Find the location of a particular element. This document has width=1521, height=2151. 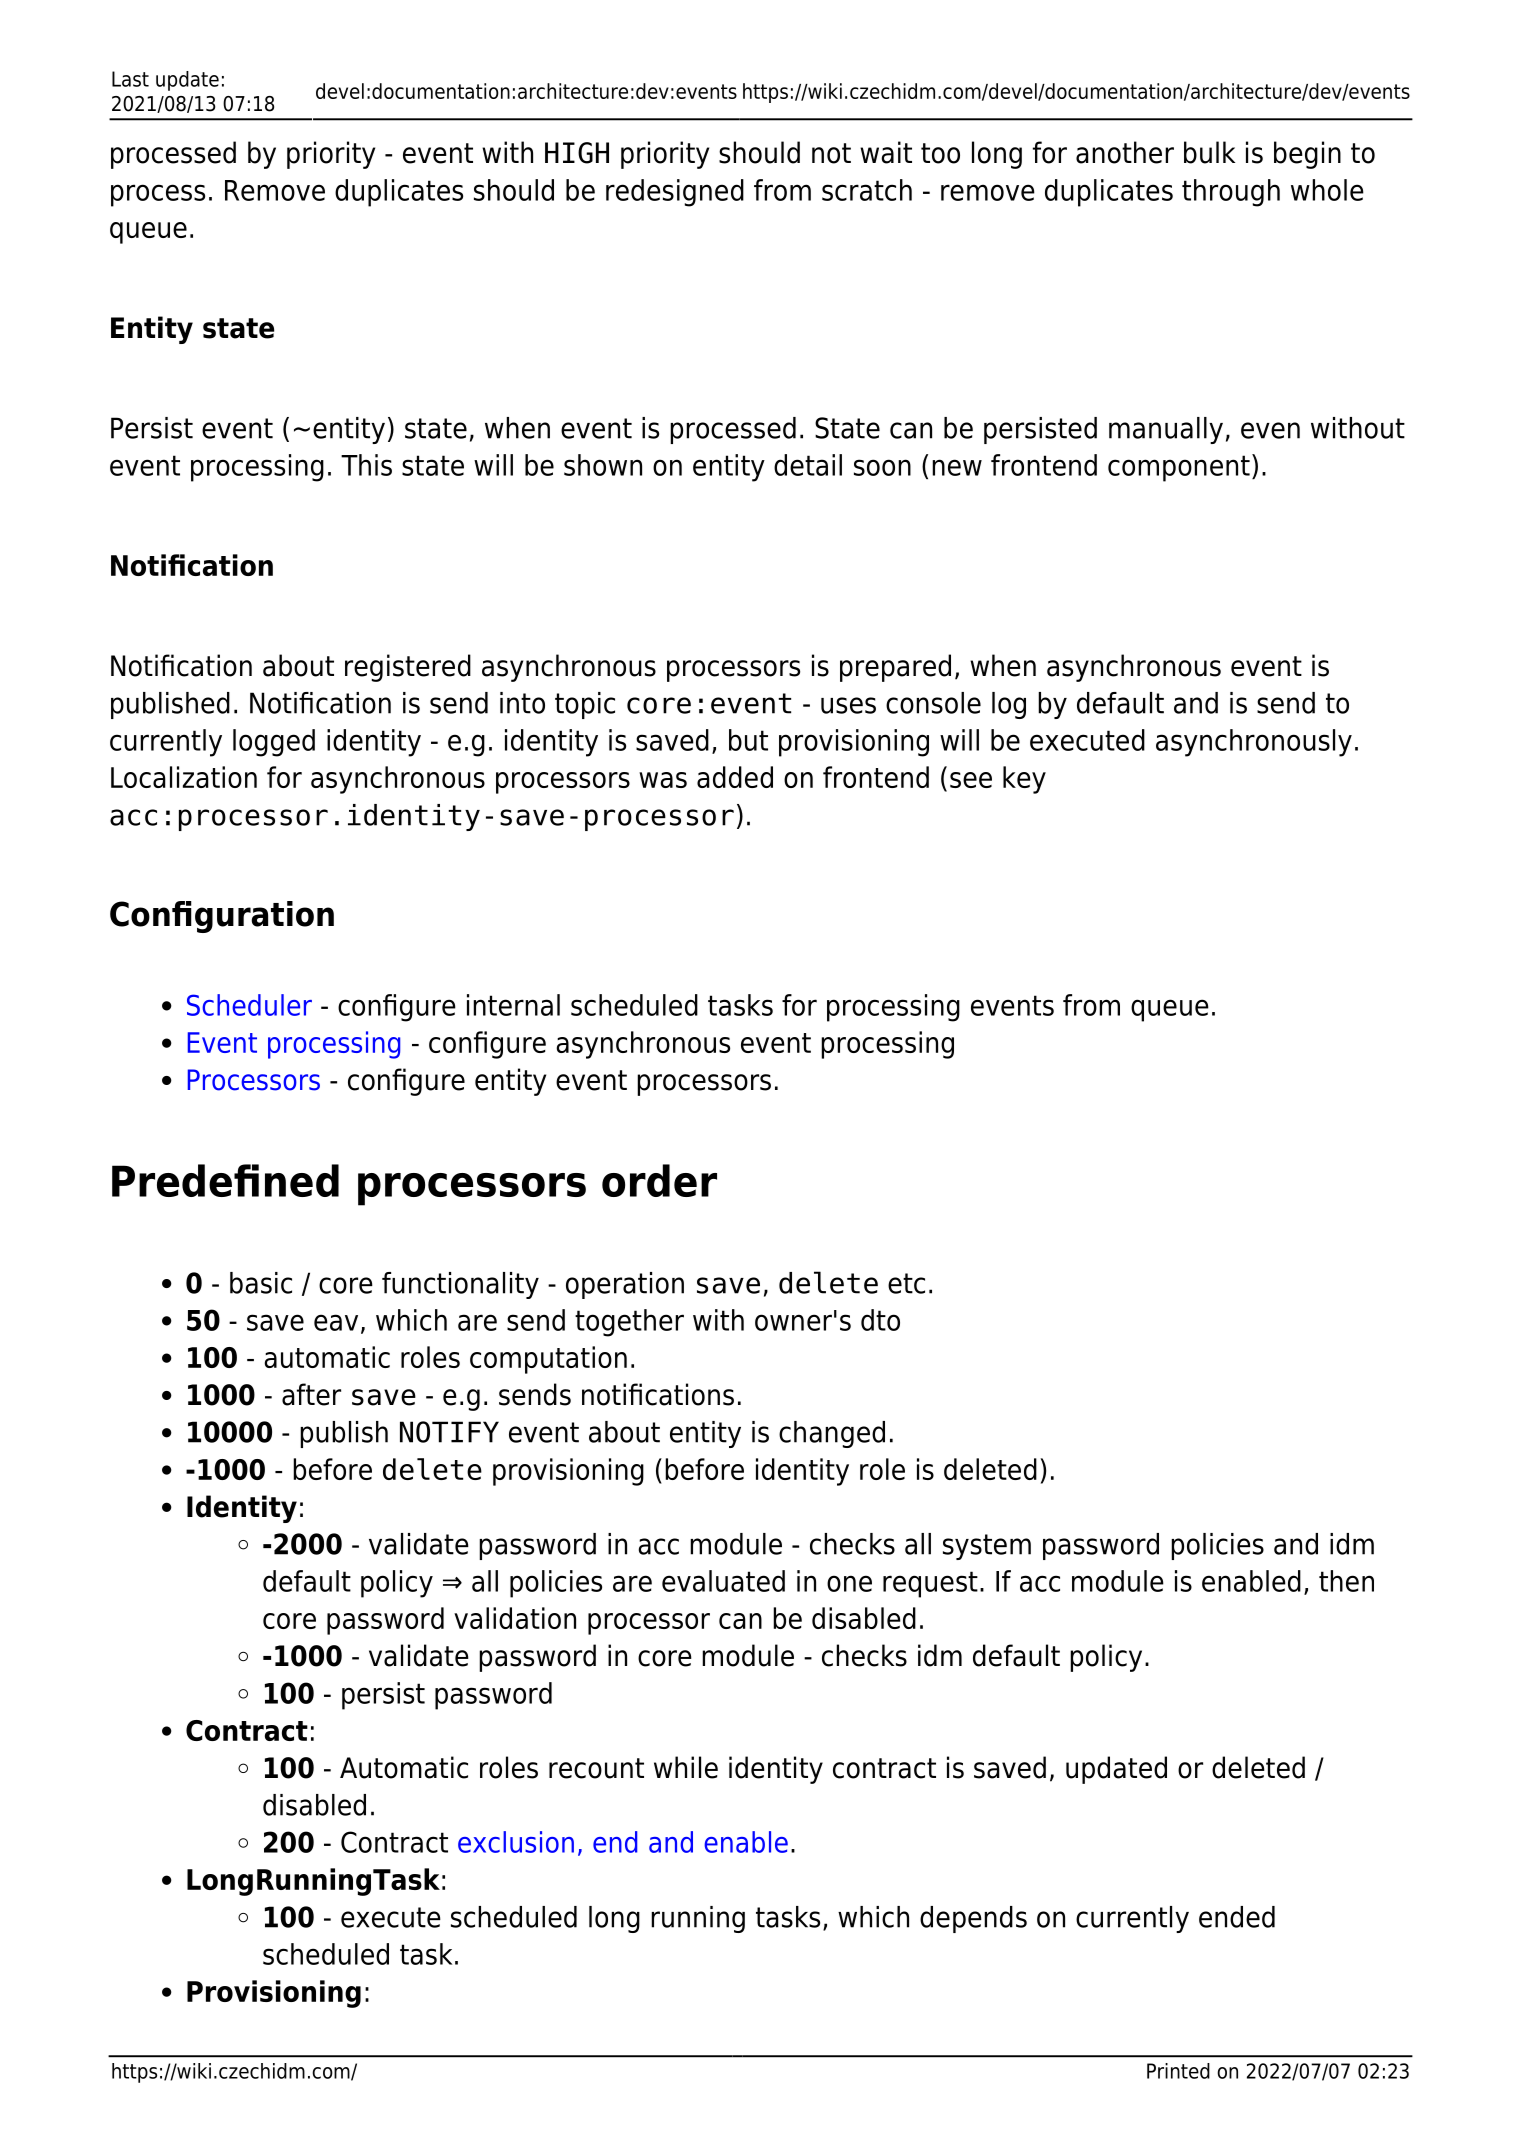

redesigned is located at coordinates (675, 193).
